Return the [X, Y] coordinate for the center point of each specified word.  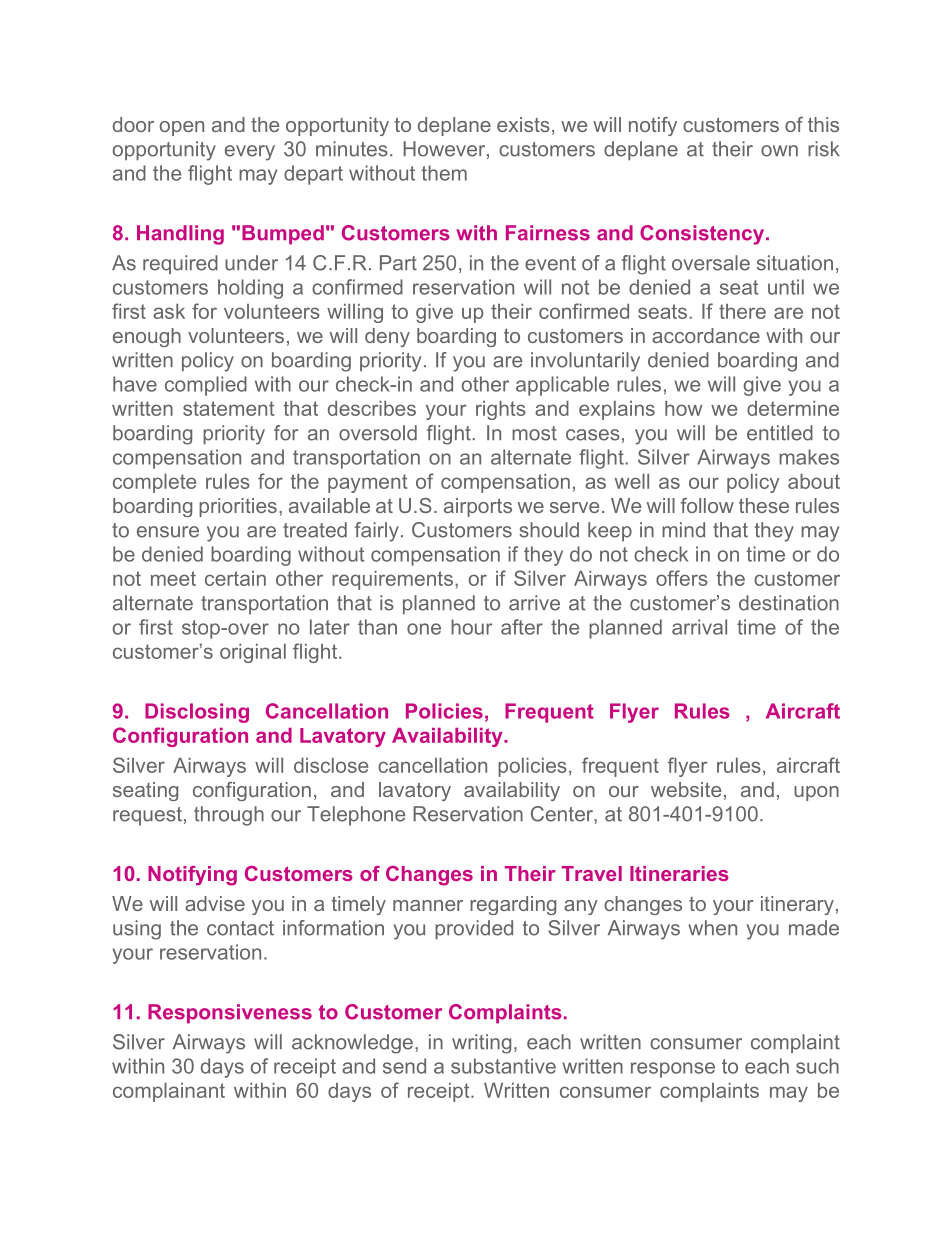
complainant [169, 1092]
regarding [513, 905]
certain [235, 578]
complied [206, 386]
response [673, 1070]
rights [501, 410]
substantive [503, 1066]
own [779, 151]
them [444, 173]
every [250, 153]
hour [472, 627]
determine [793, 408]
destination [789, 603]
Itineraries [679, 873]
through [229, 816]
